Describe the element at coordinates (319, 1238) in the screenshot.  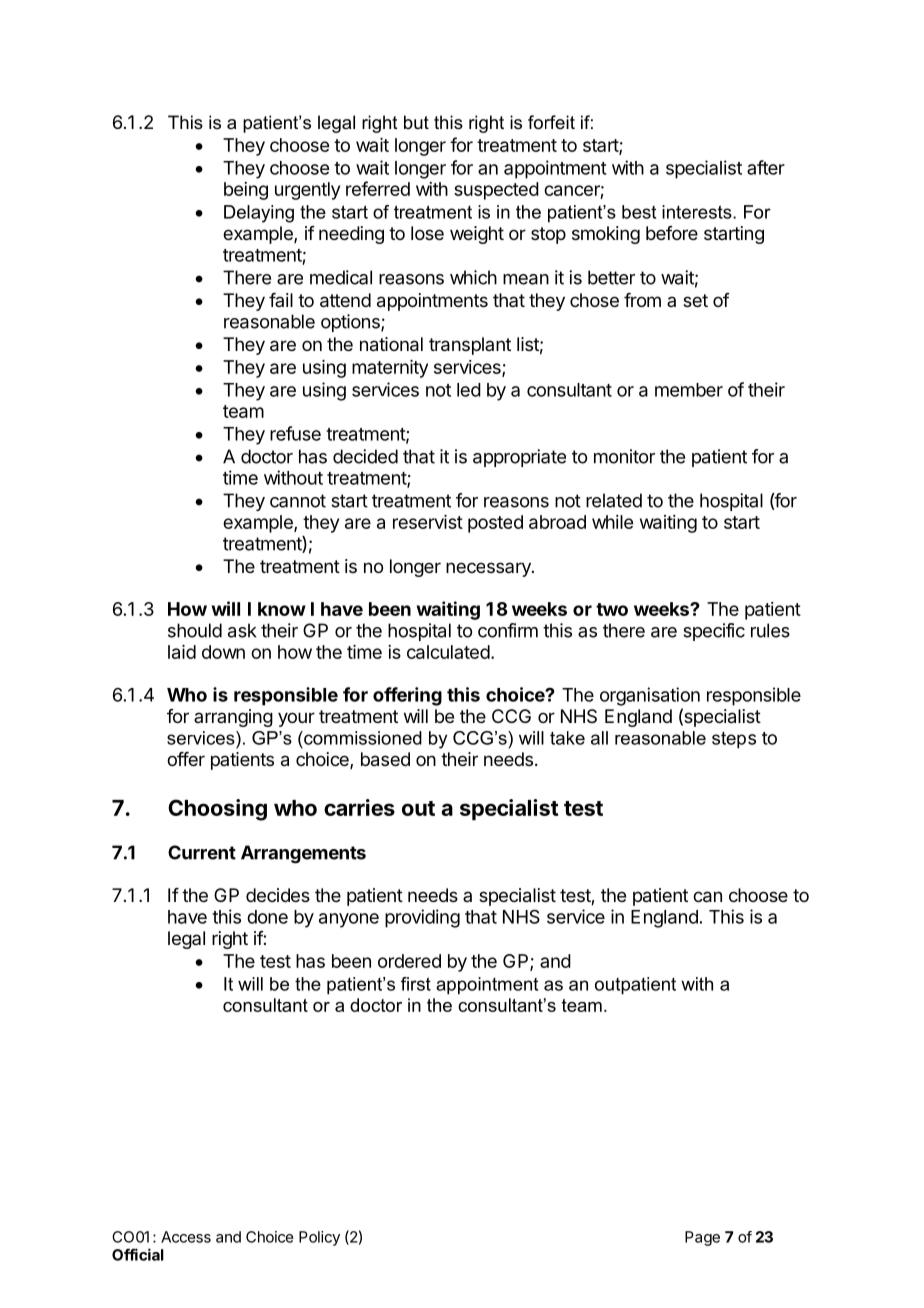
I see `Policy` at that location.
